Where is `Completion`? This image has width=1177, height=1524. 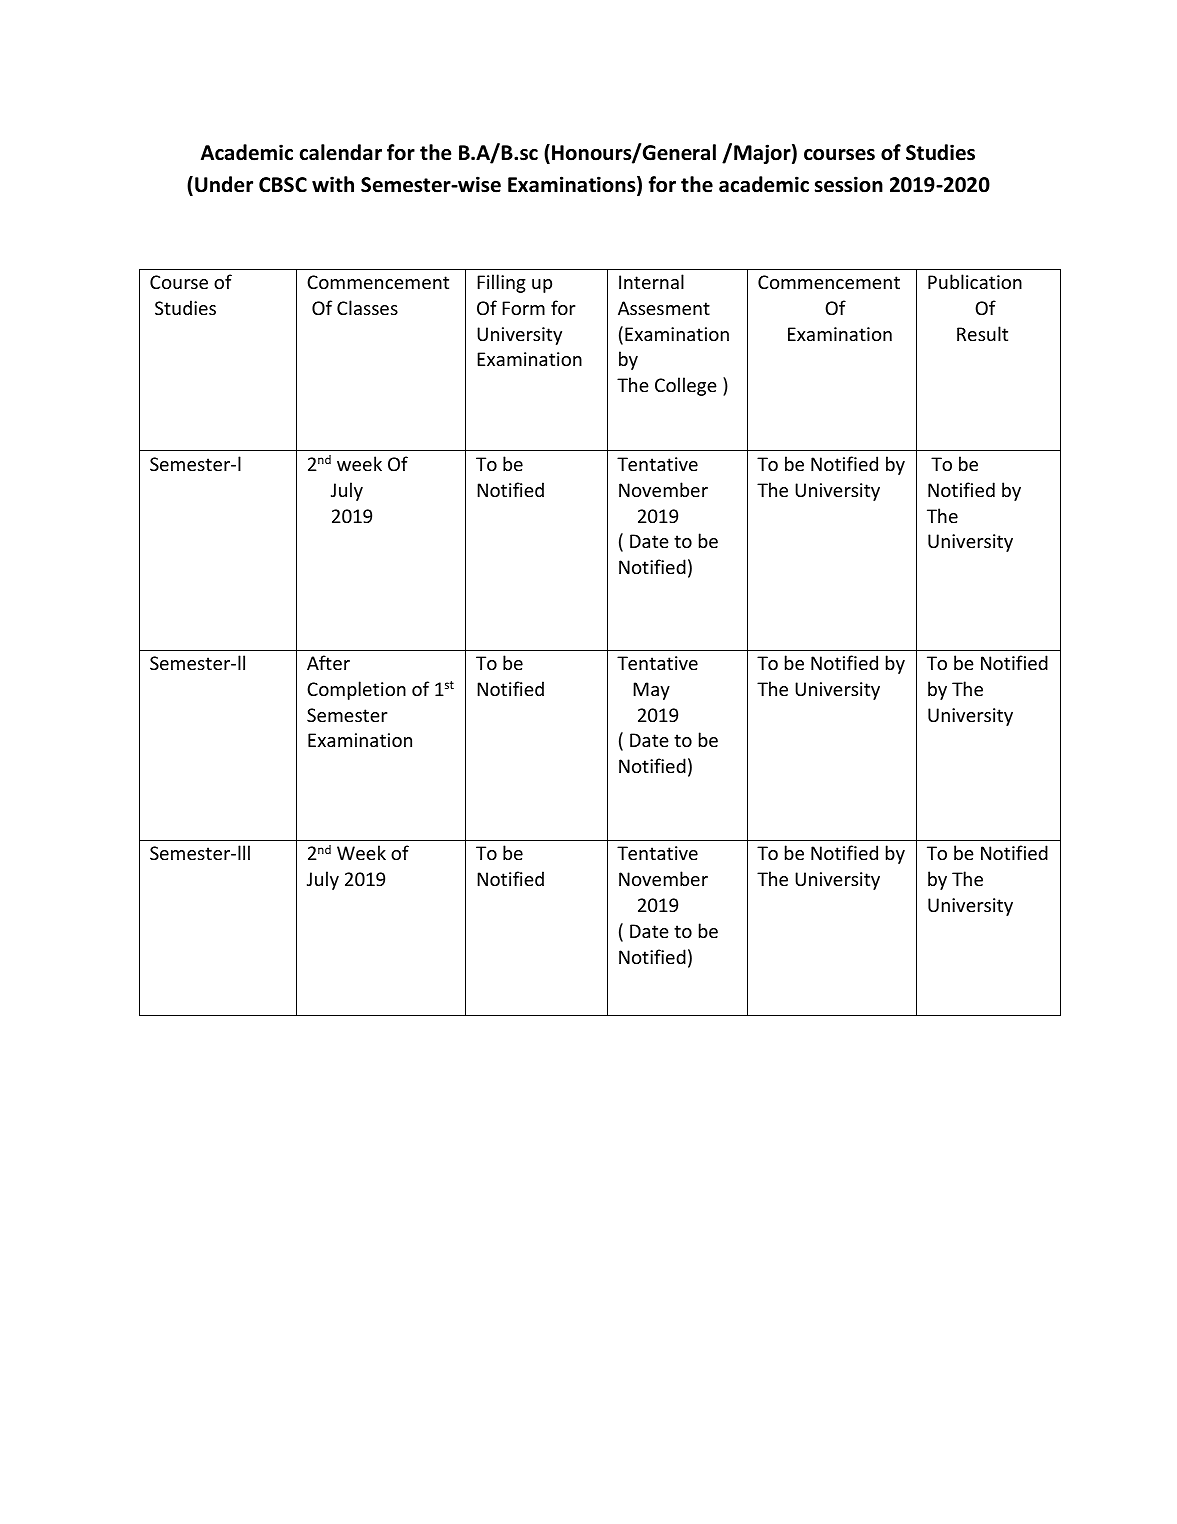
Completion is located at coordinates (356, 690).
